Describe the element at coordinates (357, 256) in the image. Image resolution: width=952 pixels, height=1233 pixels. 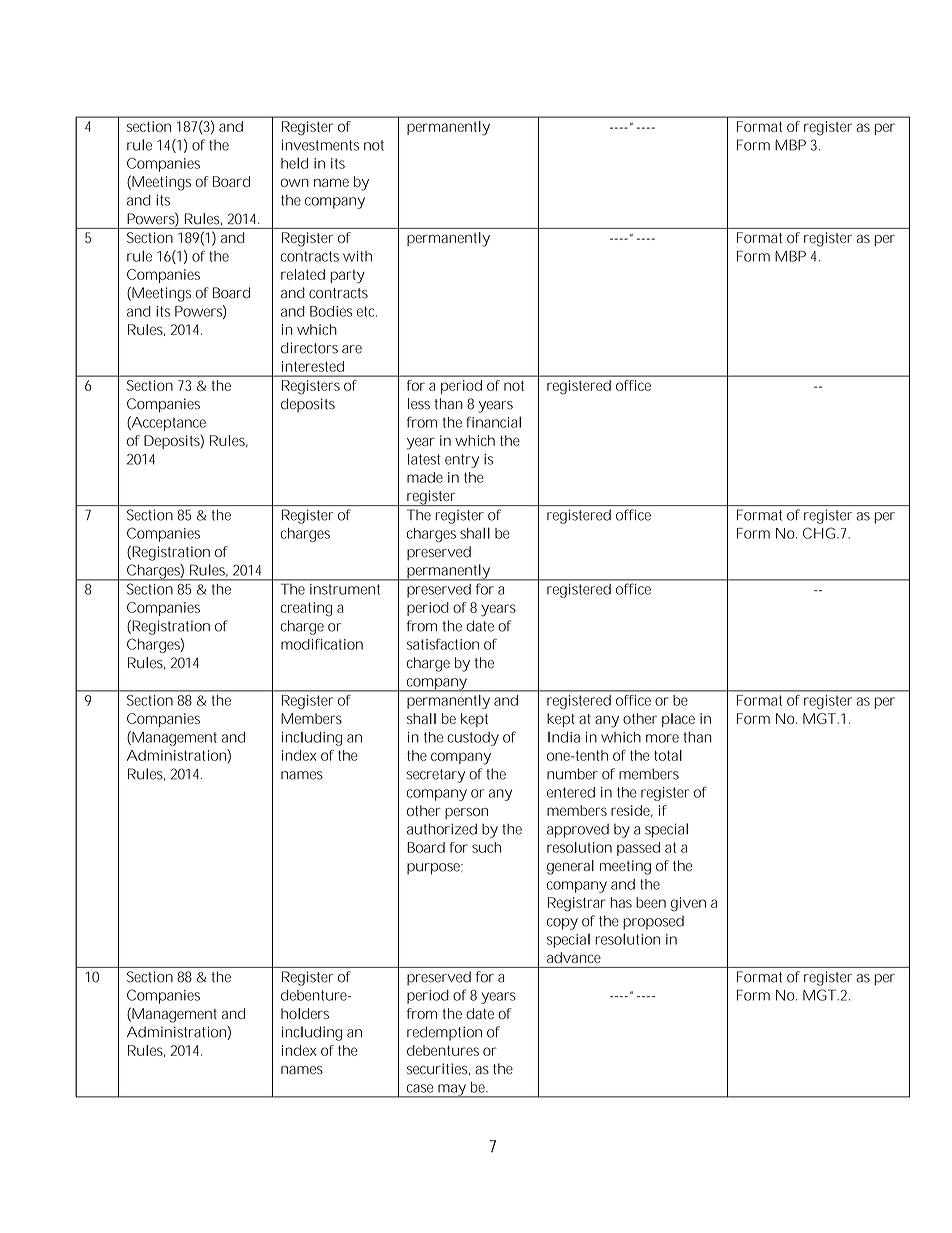
I see `with` at that location.
